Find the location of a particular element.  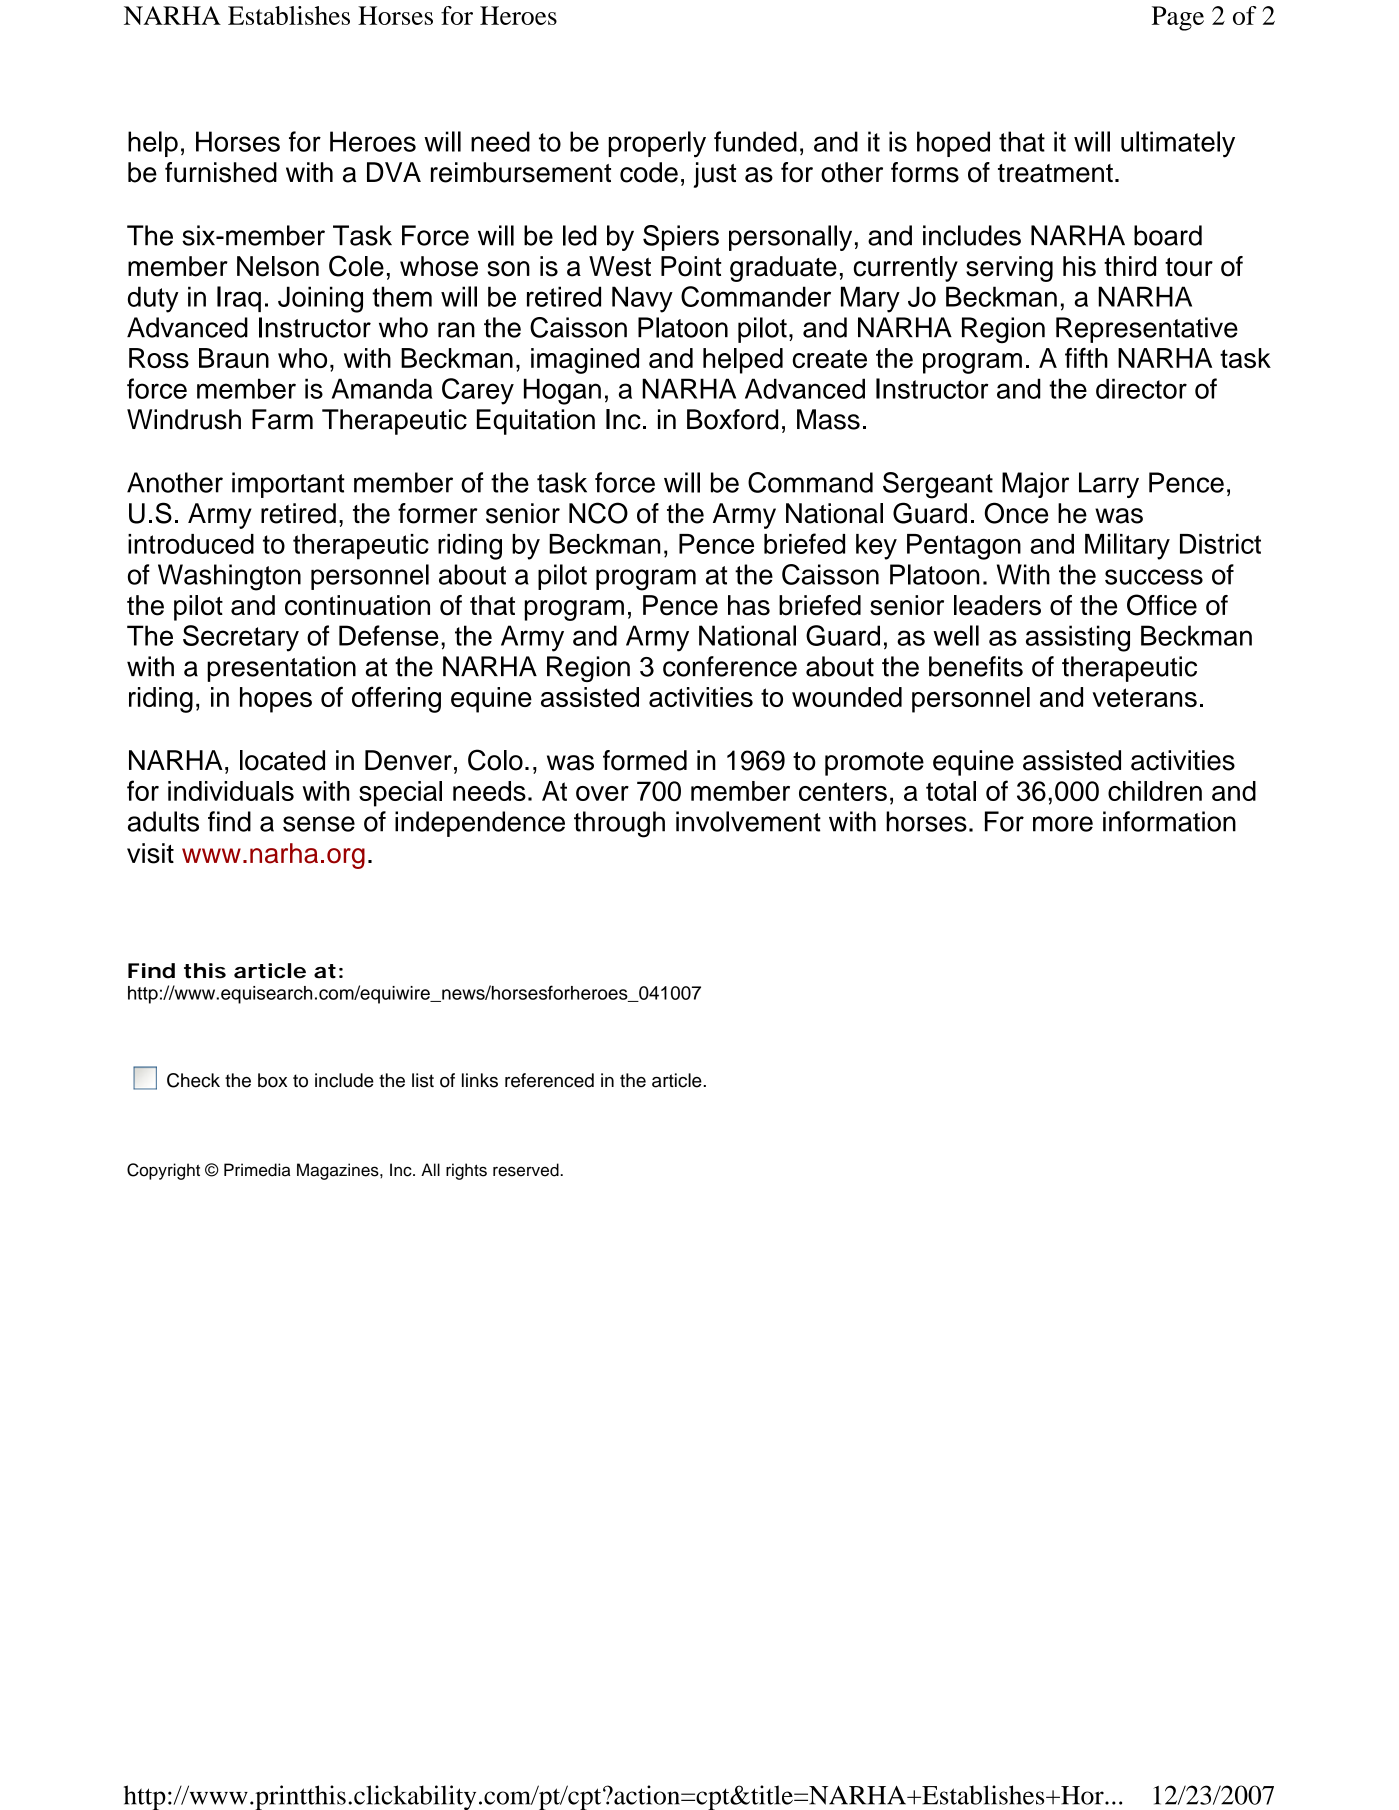

more is located at coordinates (1063, 824).
